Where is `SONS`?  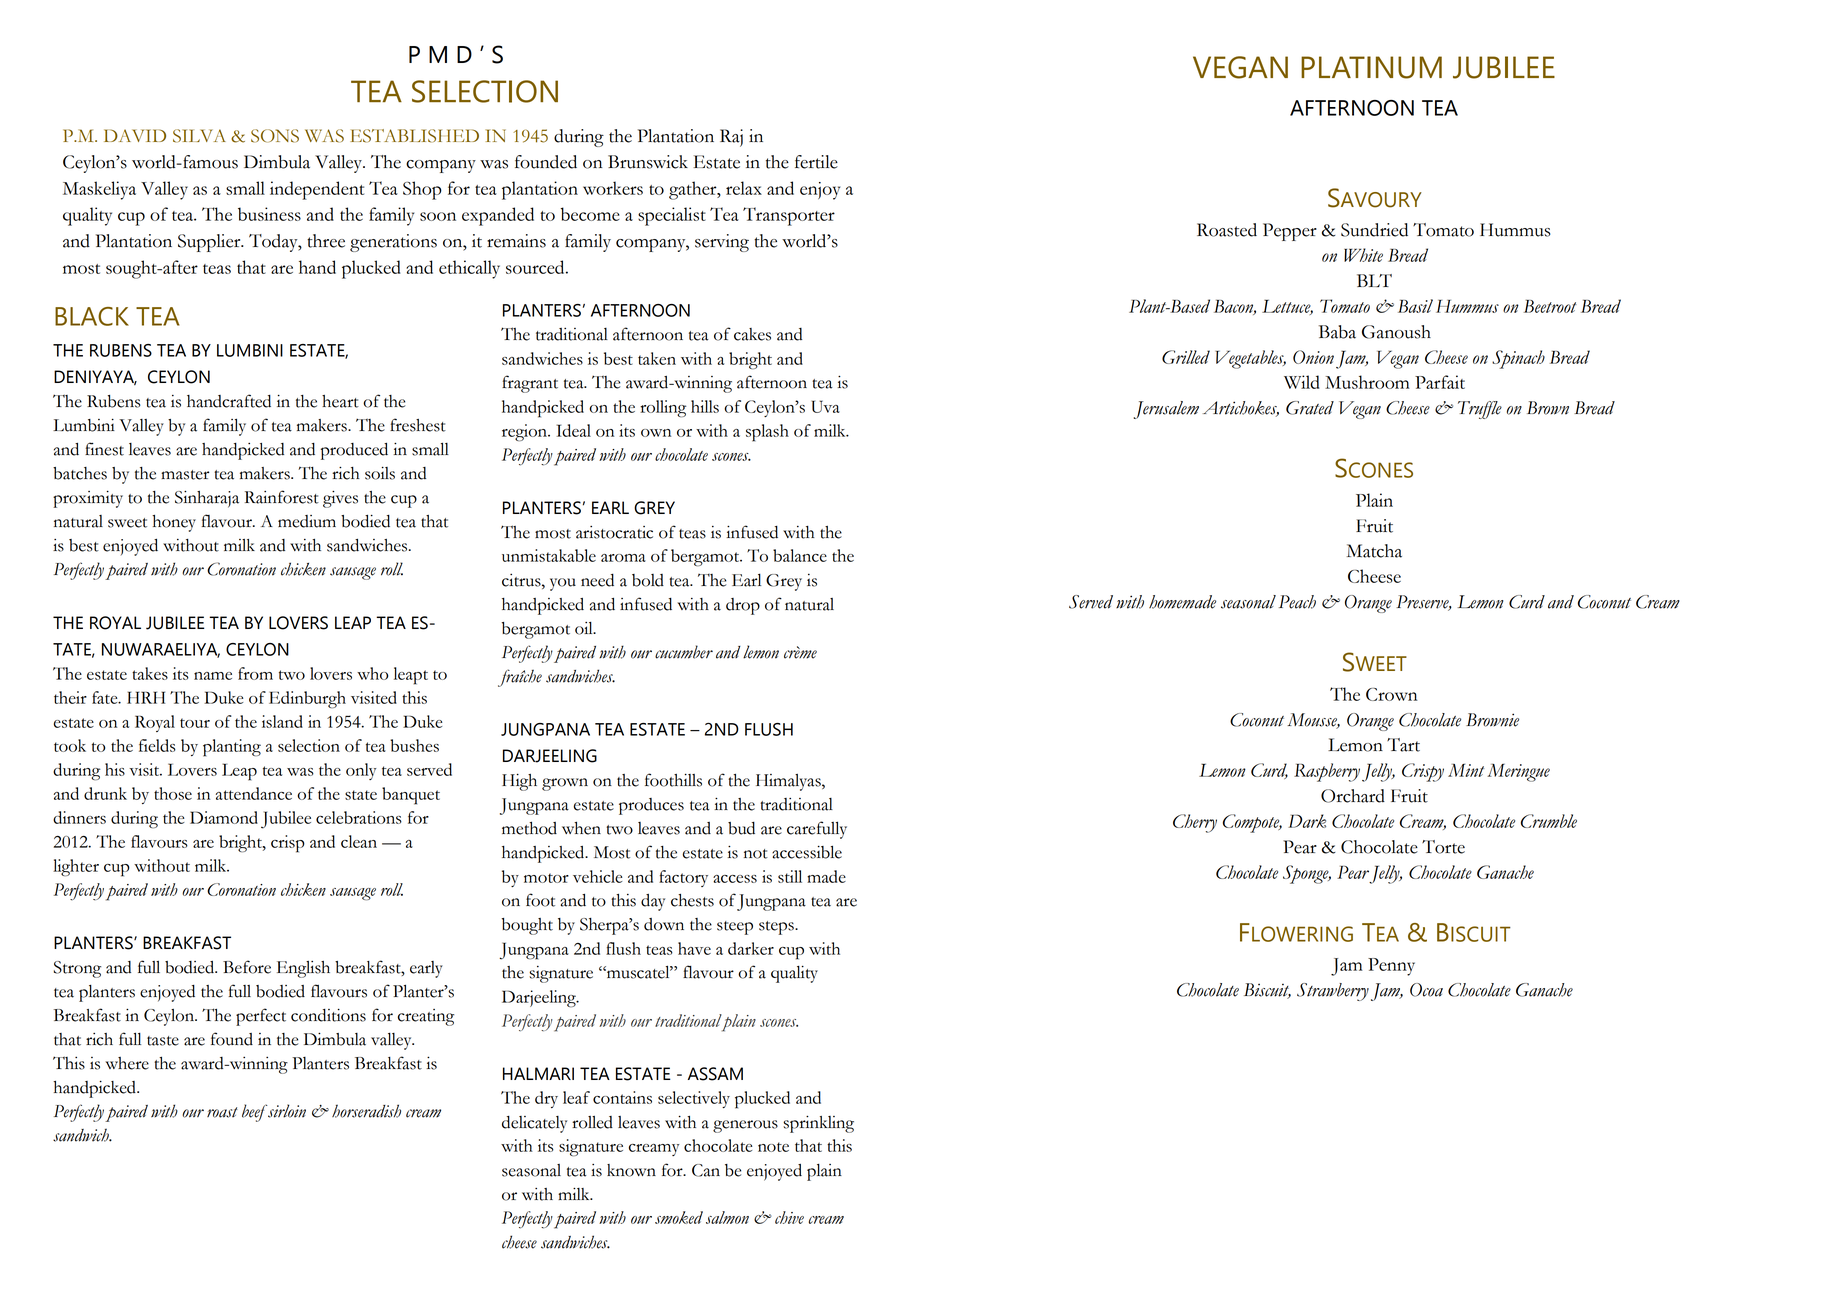
SONS is located at coordinates (275, 136).
